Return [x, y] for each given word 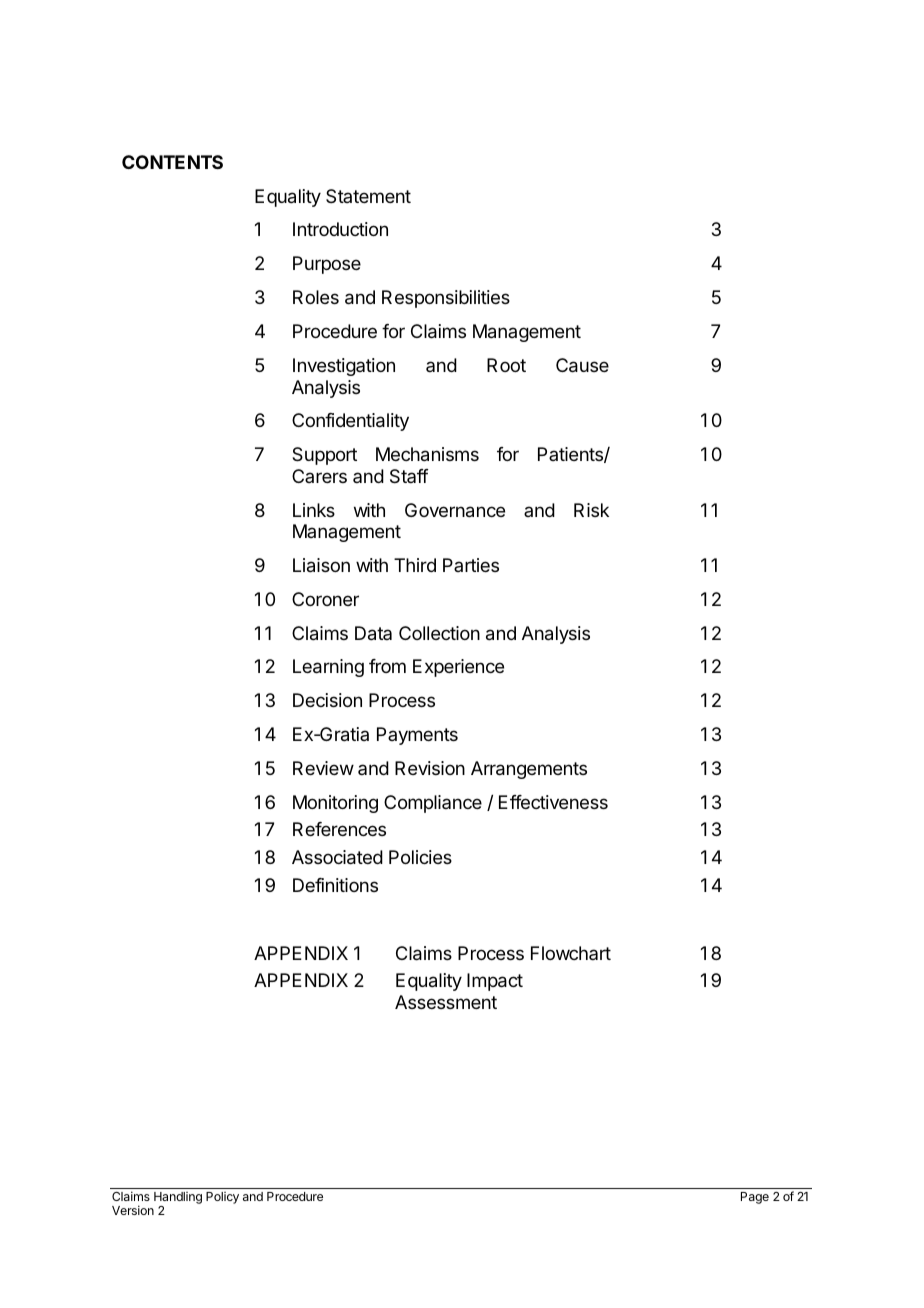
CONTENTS [172, 162]
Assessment [446, 1002]
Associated [337, 857]
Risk [591, 510]
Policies [420, 857]
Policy [222, 1198]
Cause [582, 365]
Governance [455, 510]
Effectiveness [553, 802]
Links [314, 510]
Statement [368, 196]
